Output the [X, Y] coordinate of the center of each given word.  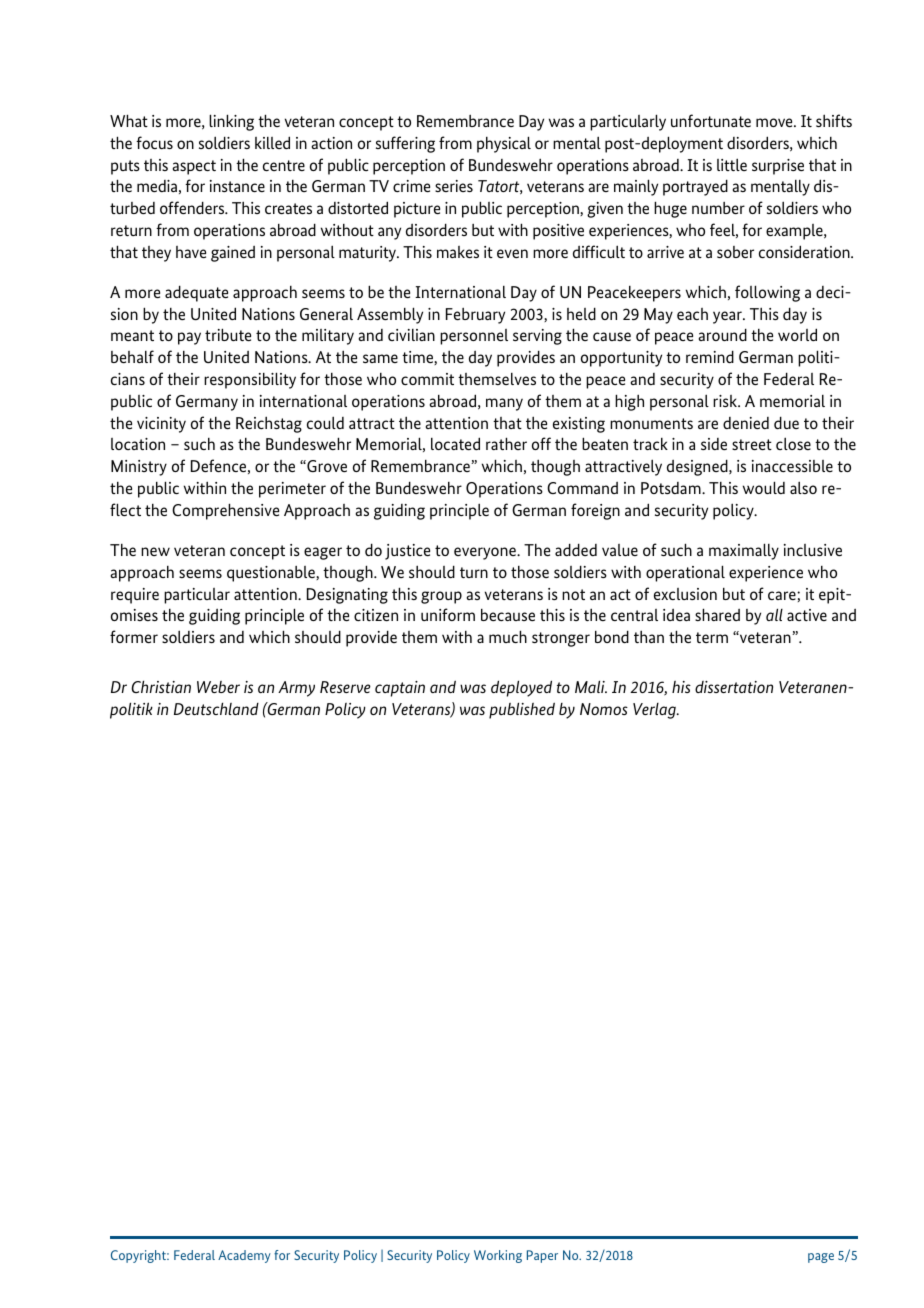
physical [504, 144]
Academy [244, 1256]
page [821, 1258]
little [732, 164]
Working [498, 1256]
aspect [194, 167]
